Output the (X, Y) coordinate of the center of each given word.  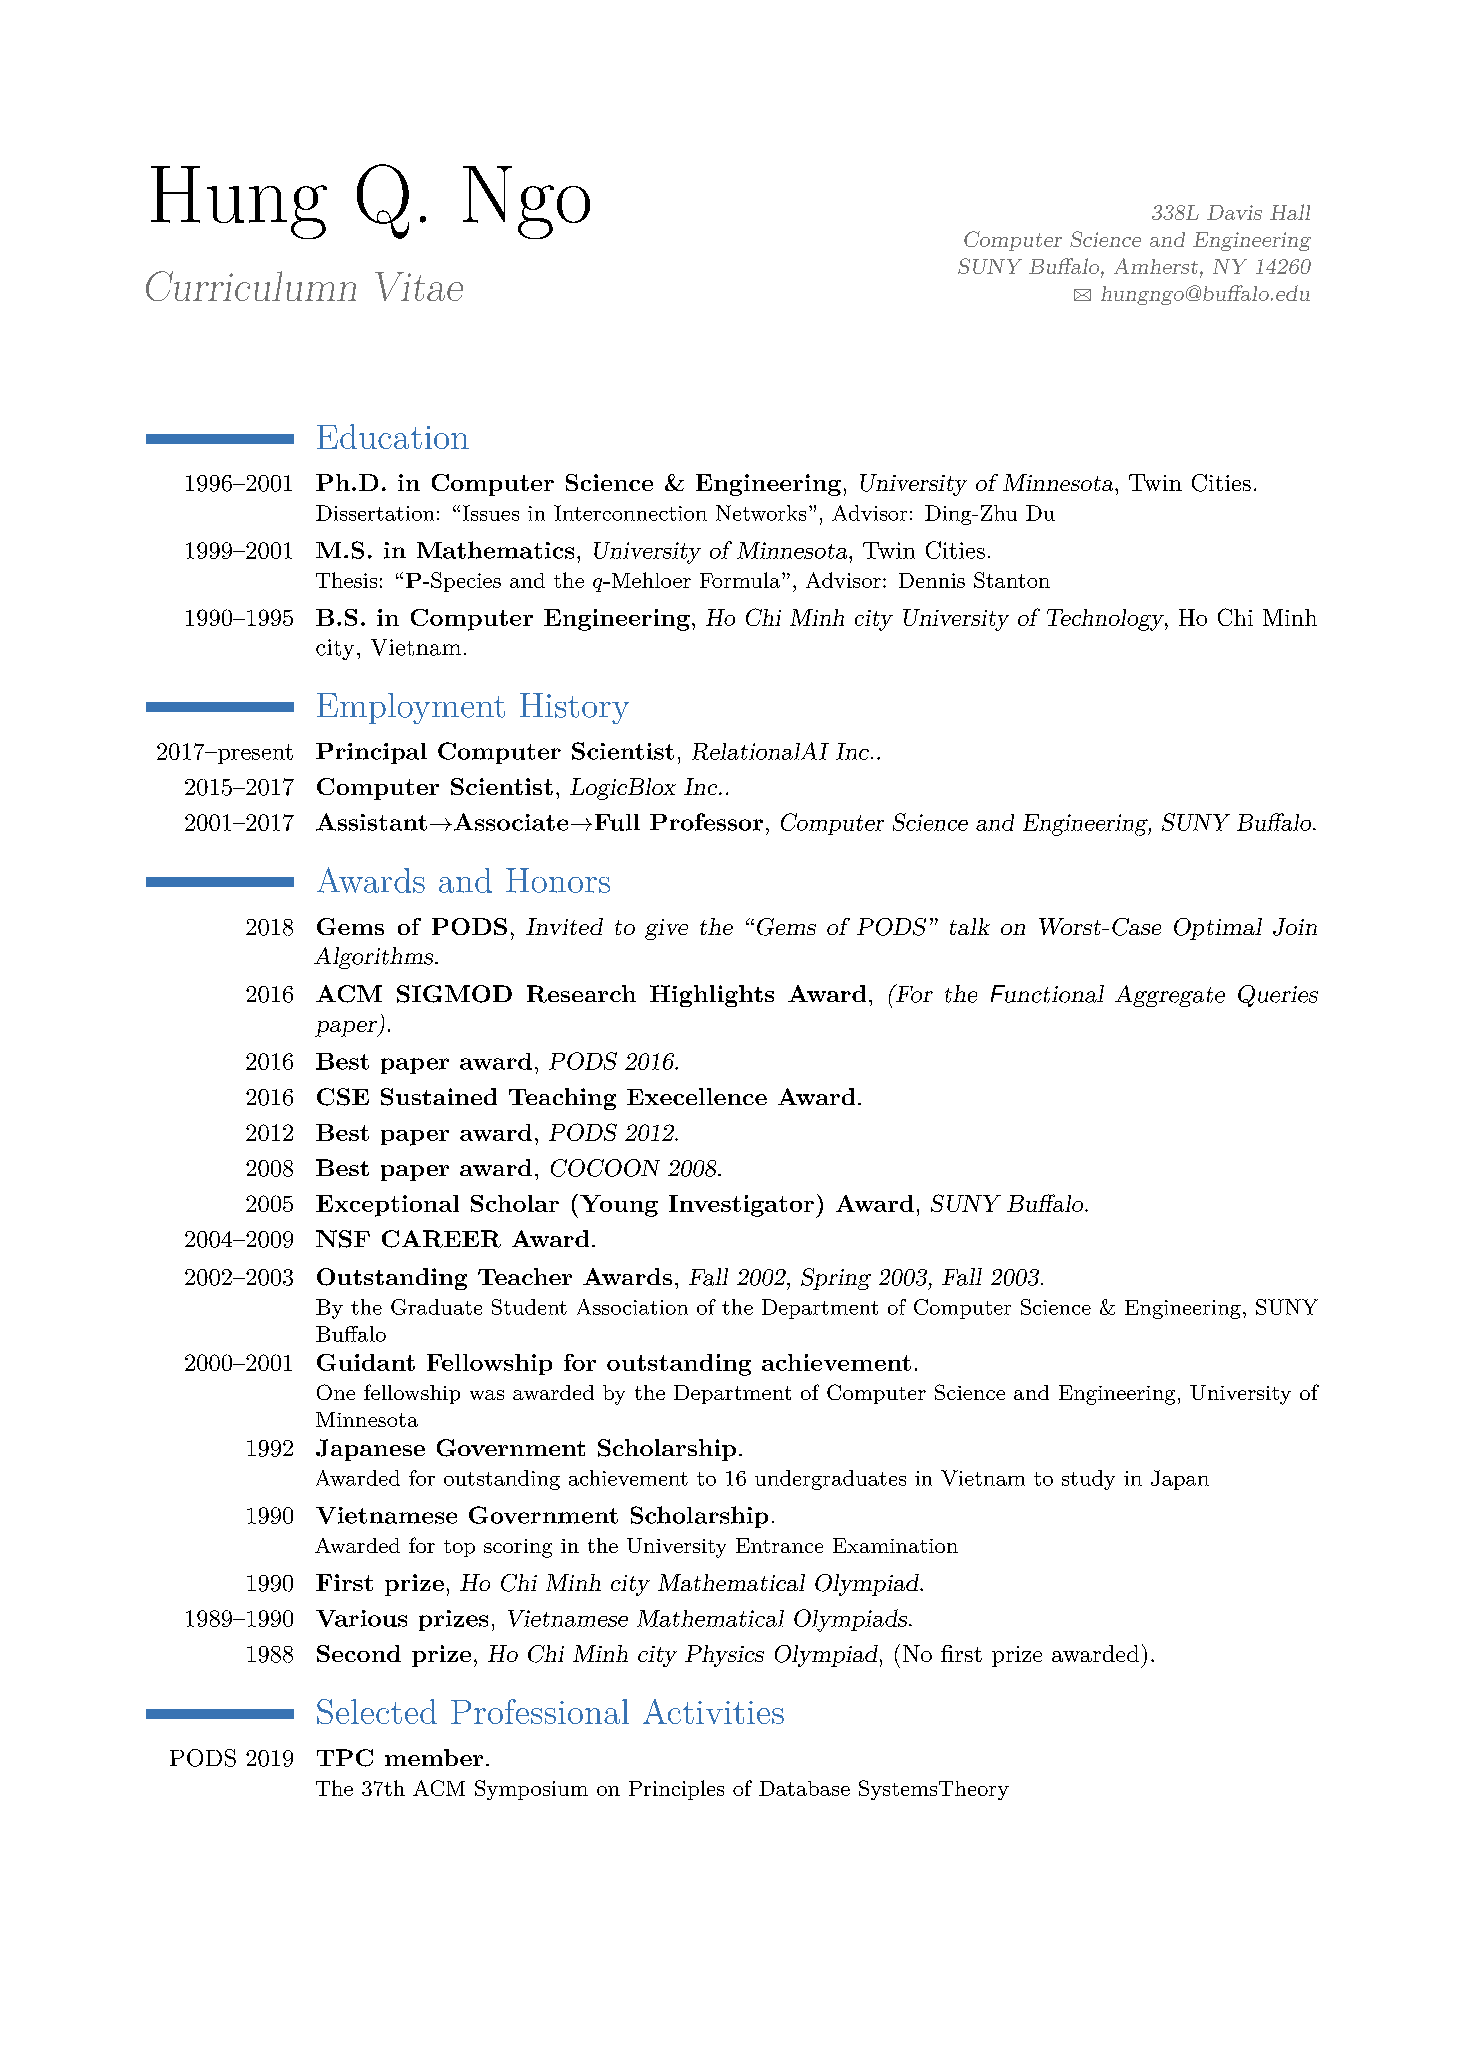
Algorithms (375, 958)
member (434, 1757)
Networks (761, 513)
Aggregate (1170, 996)
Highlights (712, 996)
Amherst (1156, 266)
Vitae (419, 286)
